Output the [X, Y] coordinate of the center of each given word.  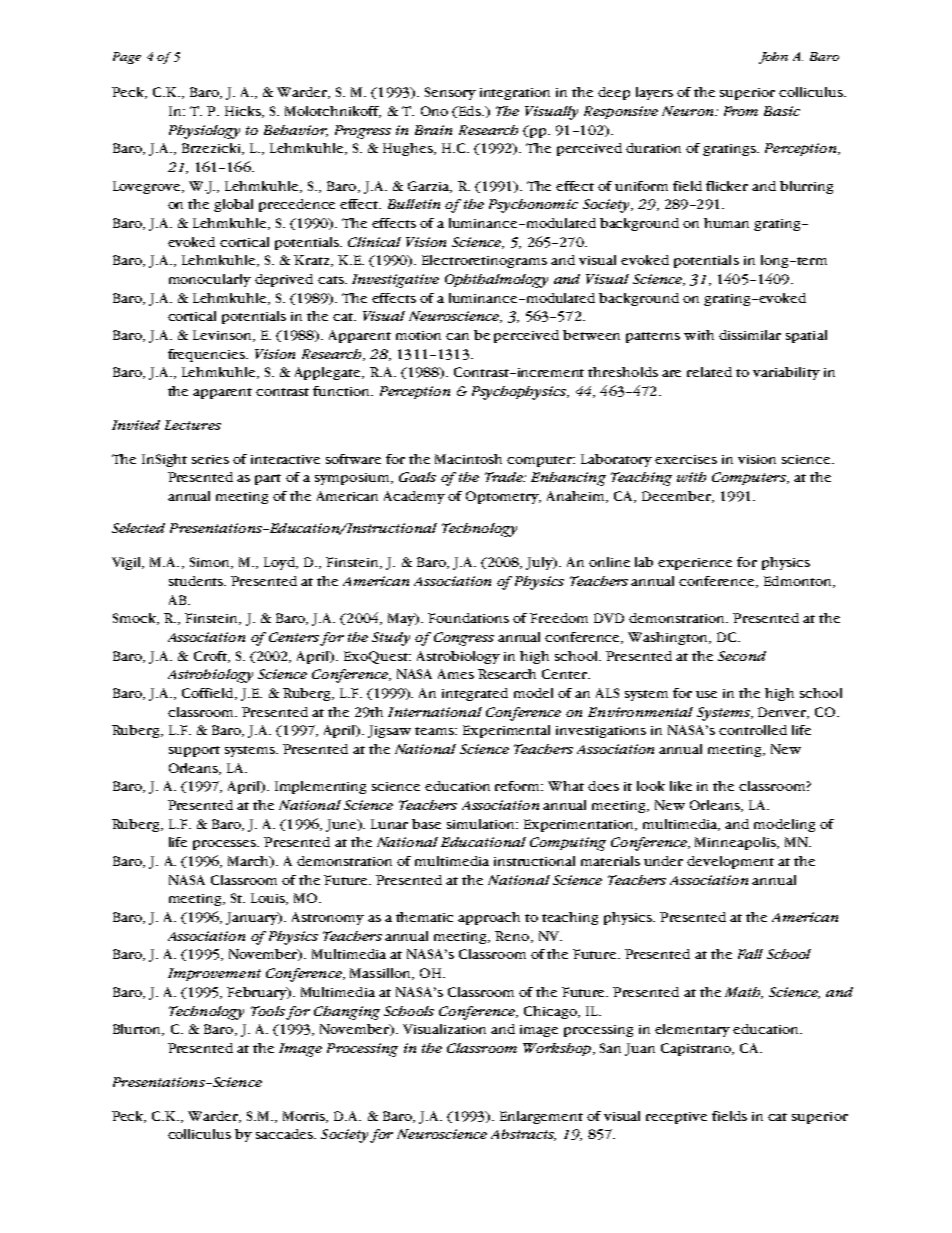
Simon [211, 563]
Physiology [204, 132]
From [741, 111]
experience [695, 564]
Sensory [450, 93]
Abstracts [523, 1135]
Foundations [468, 618]
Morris [305, 1117]
